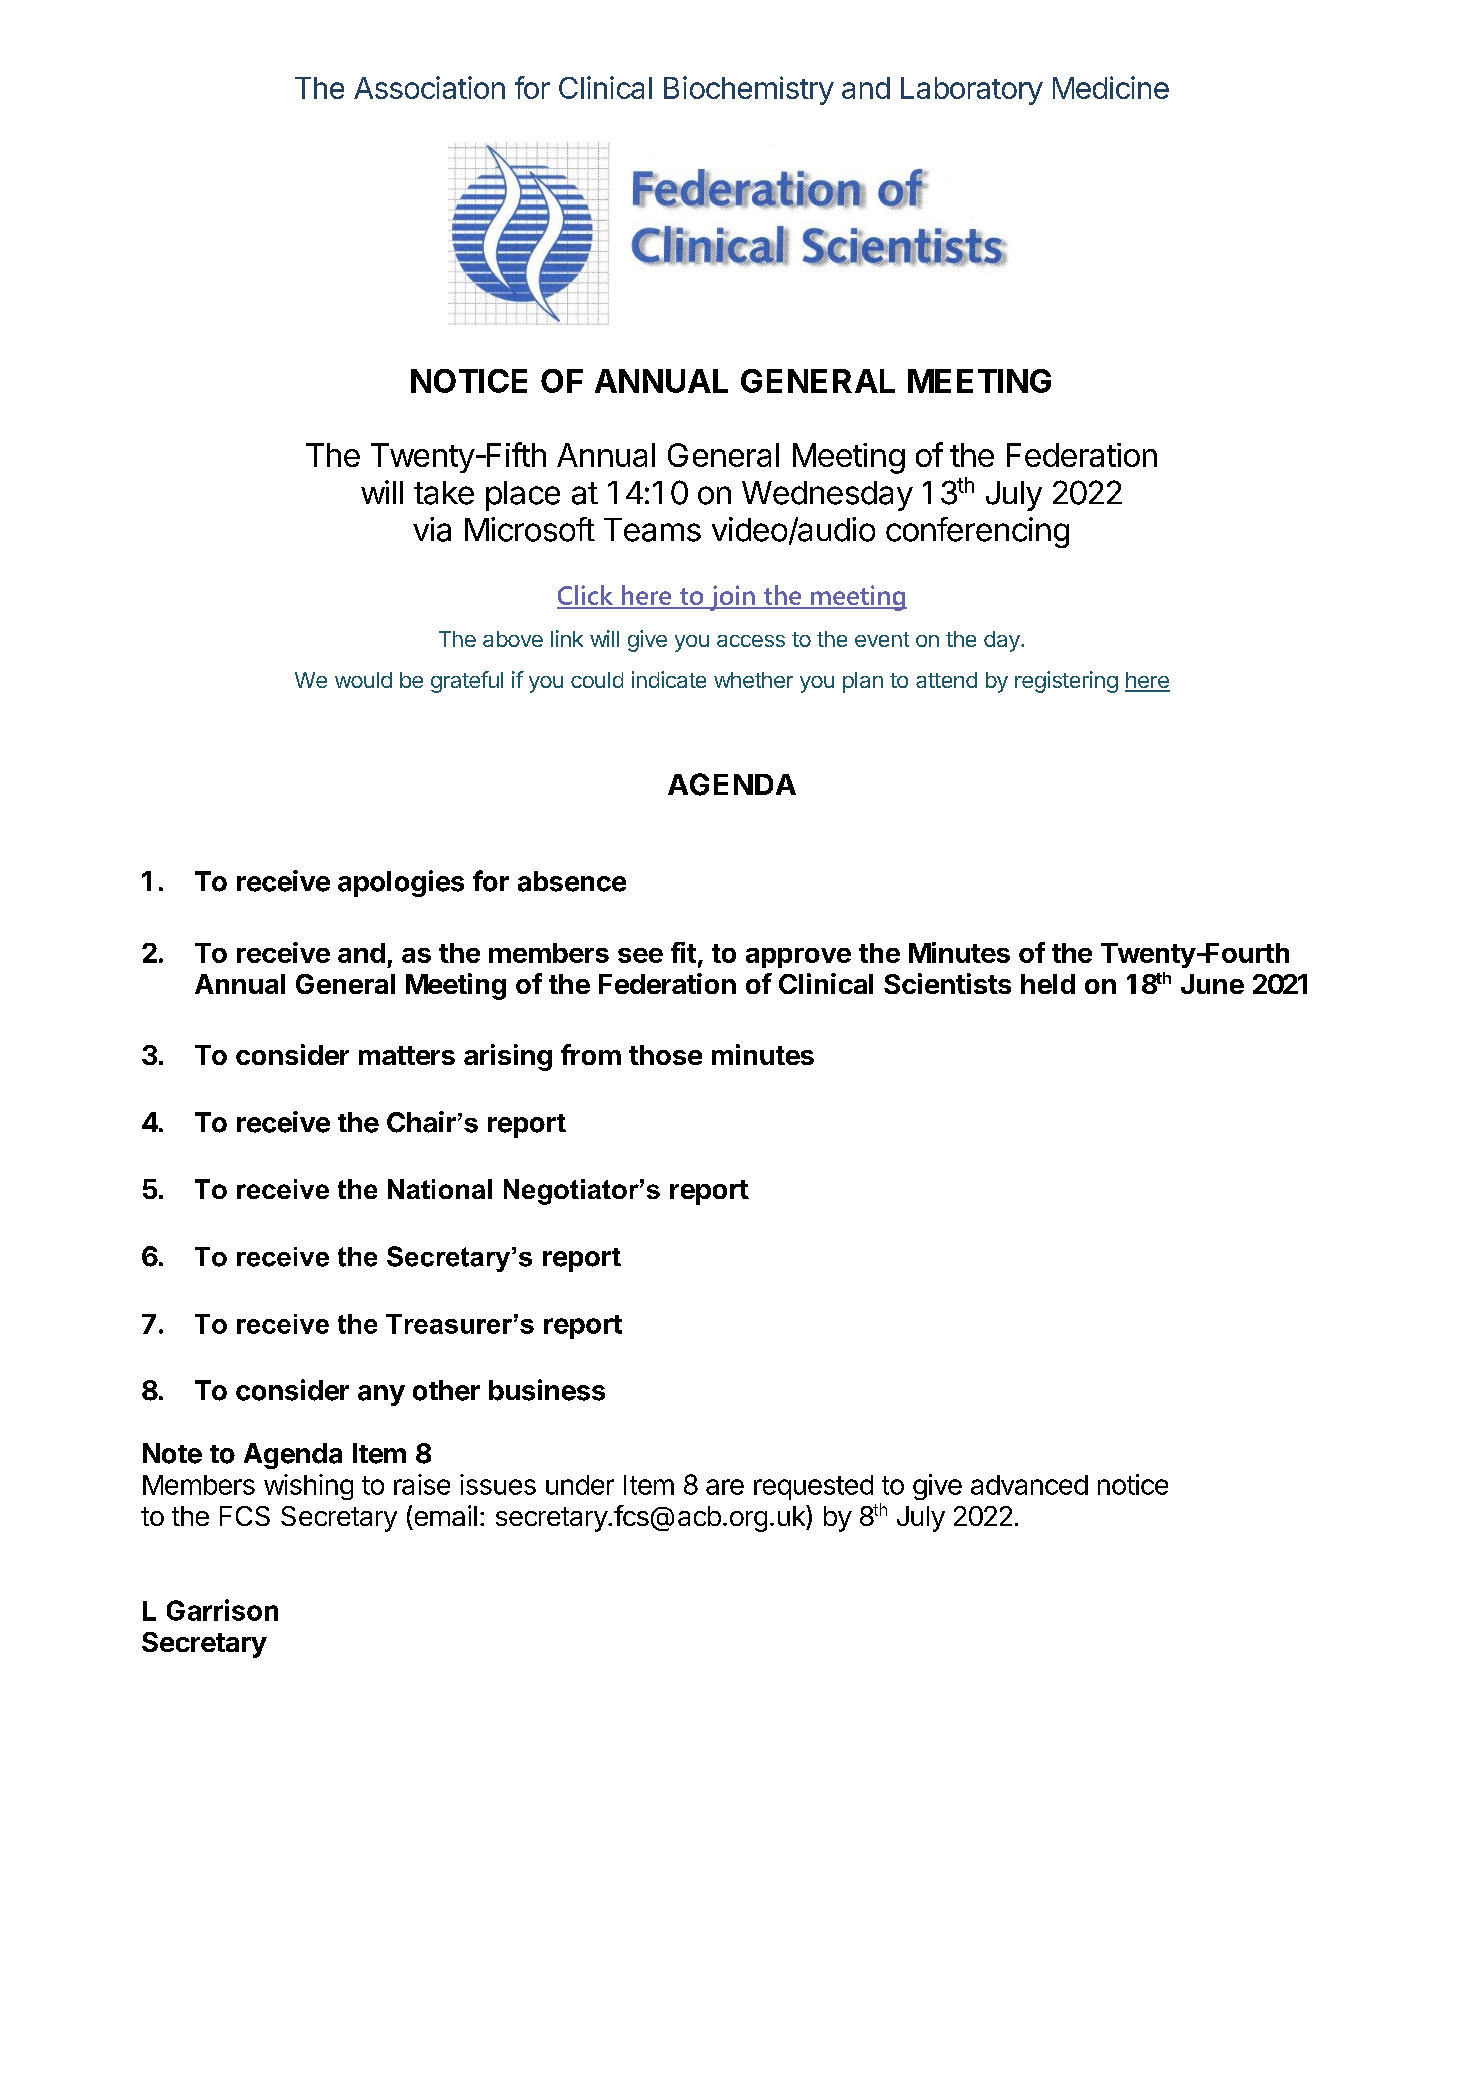 This page has height=2094, width=1481. I want to click on are, so click(725, 1487).
